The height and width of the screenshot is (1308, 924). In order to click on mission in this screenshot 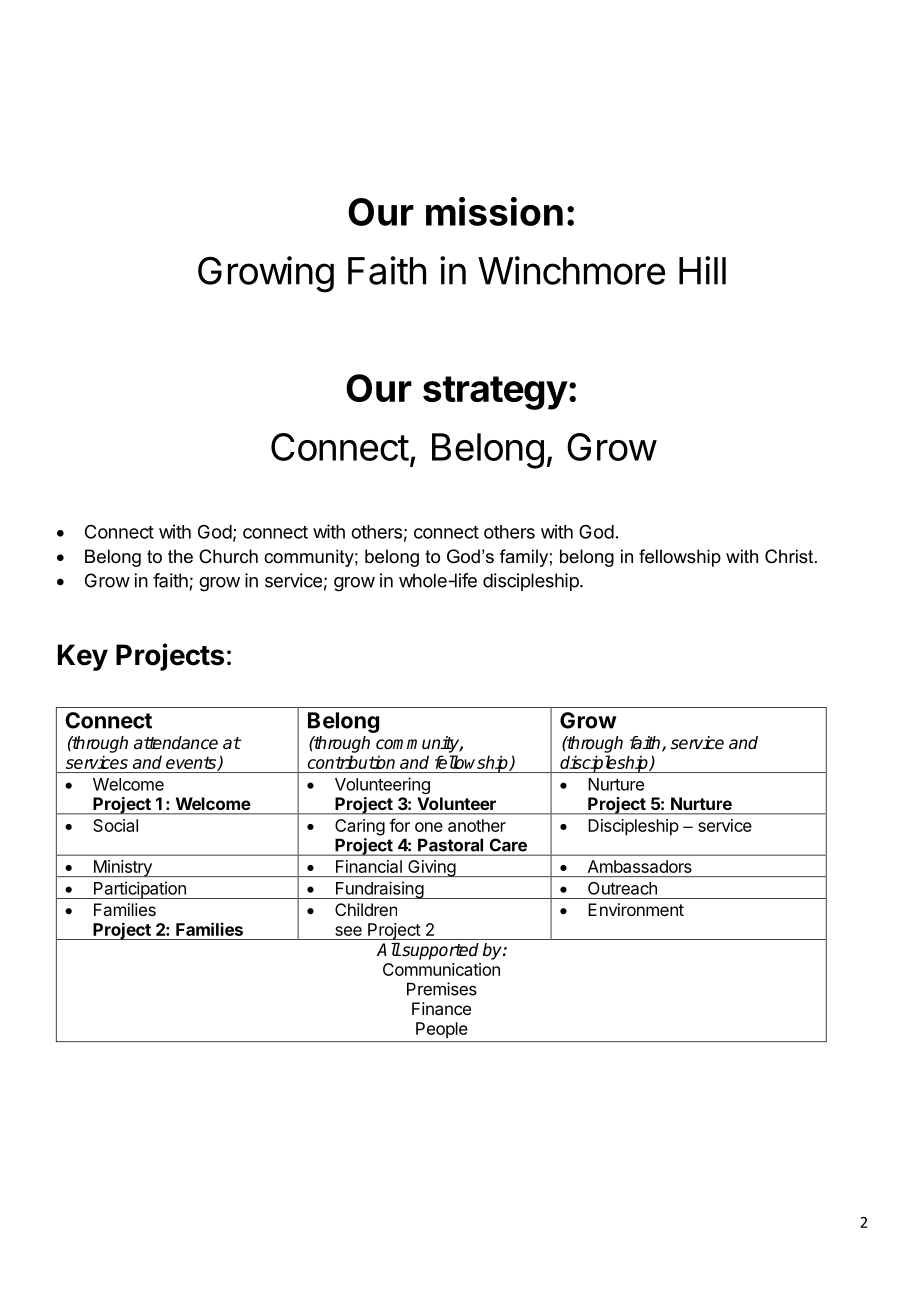, I will do `click(494, 211)`.
